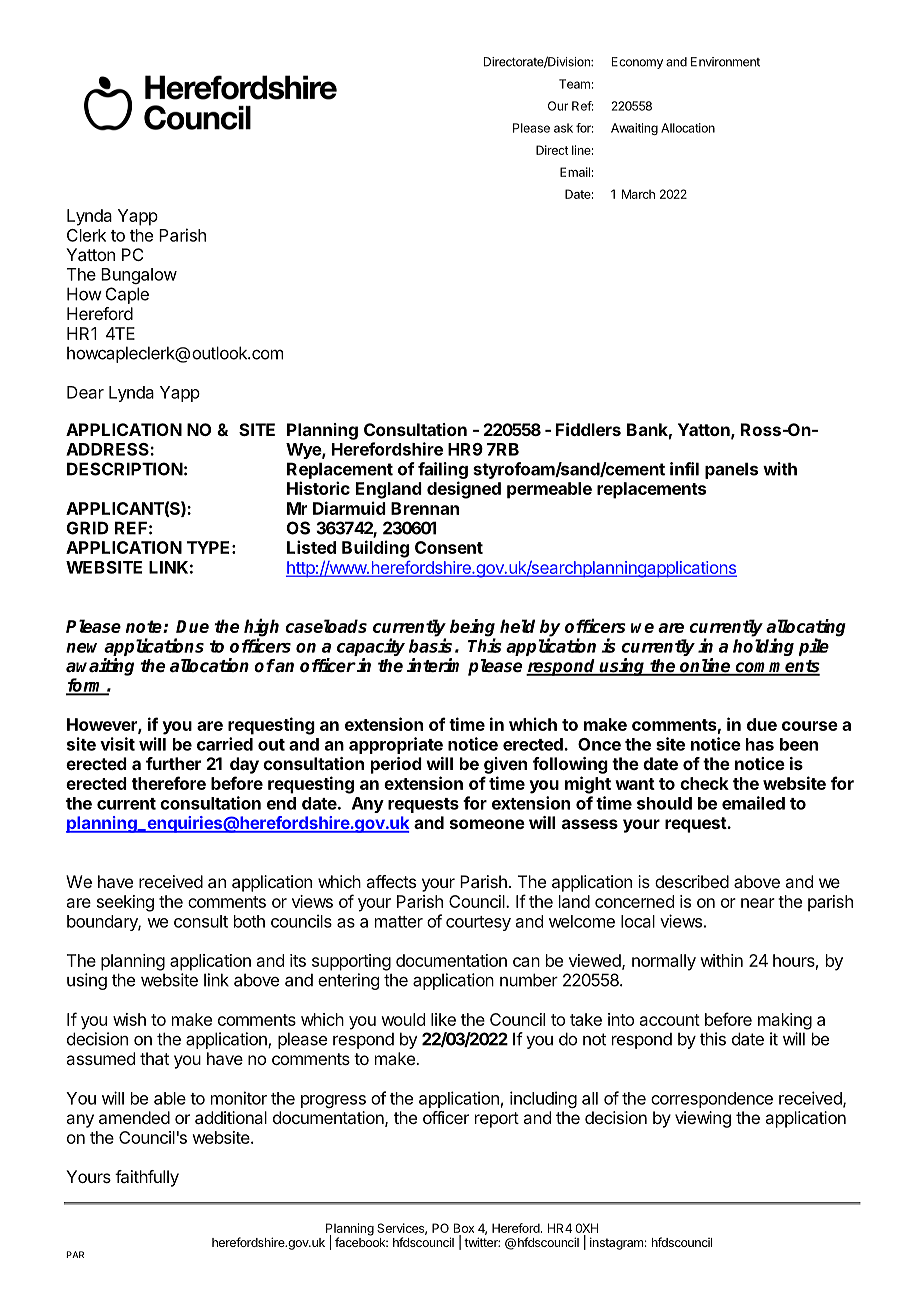  I want to click on described, so click(692, 881).
